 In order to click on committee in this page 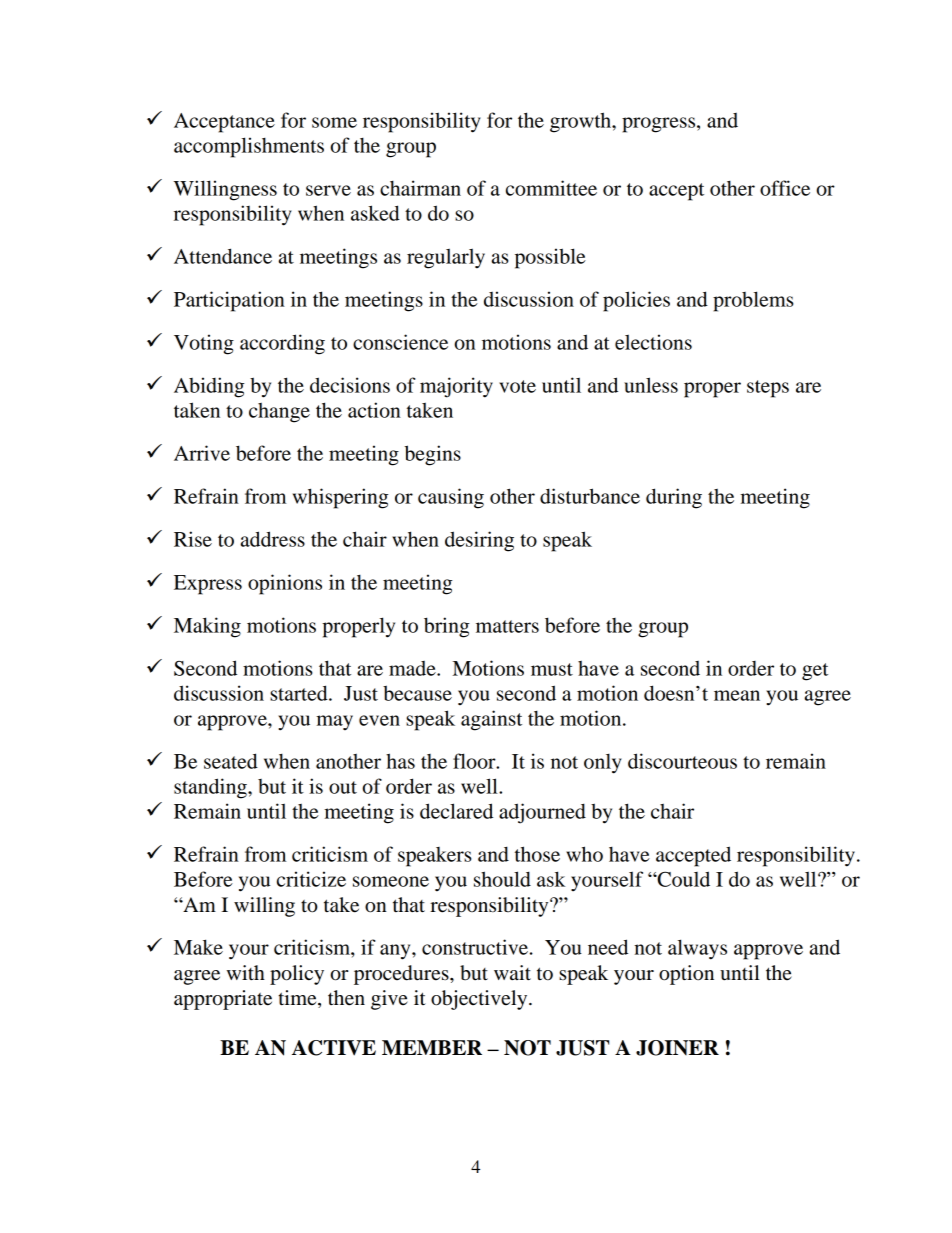, I will do `click(551, 188)`.
